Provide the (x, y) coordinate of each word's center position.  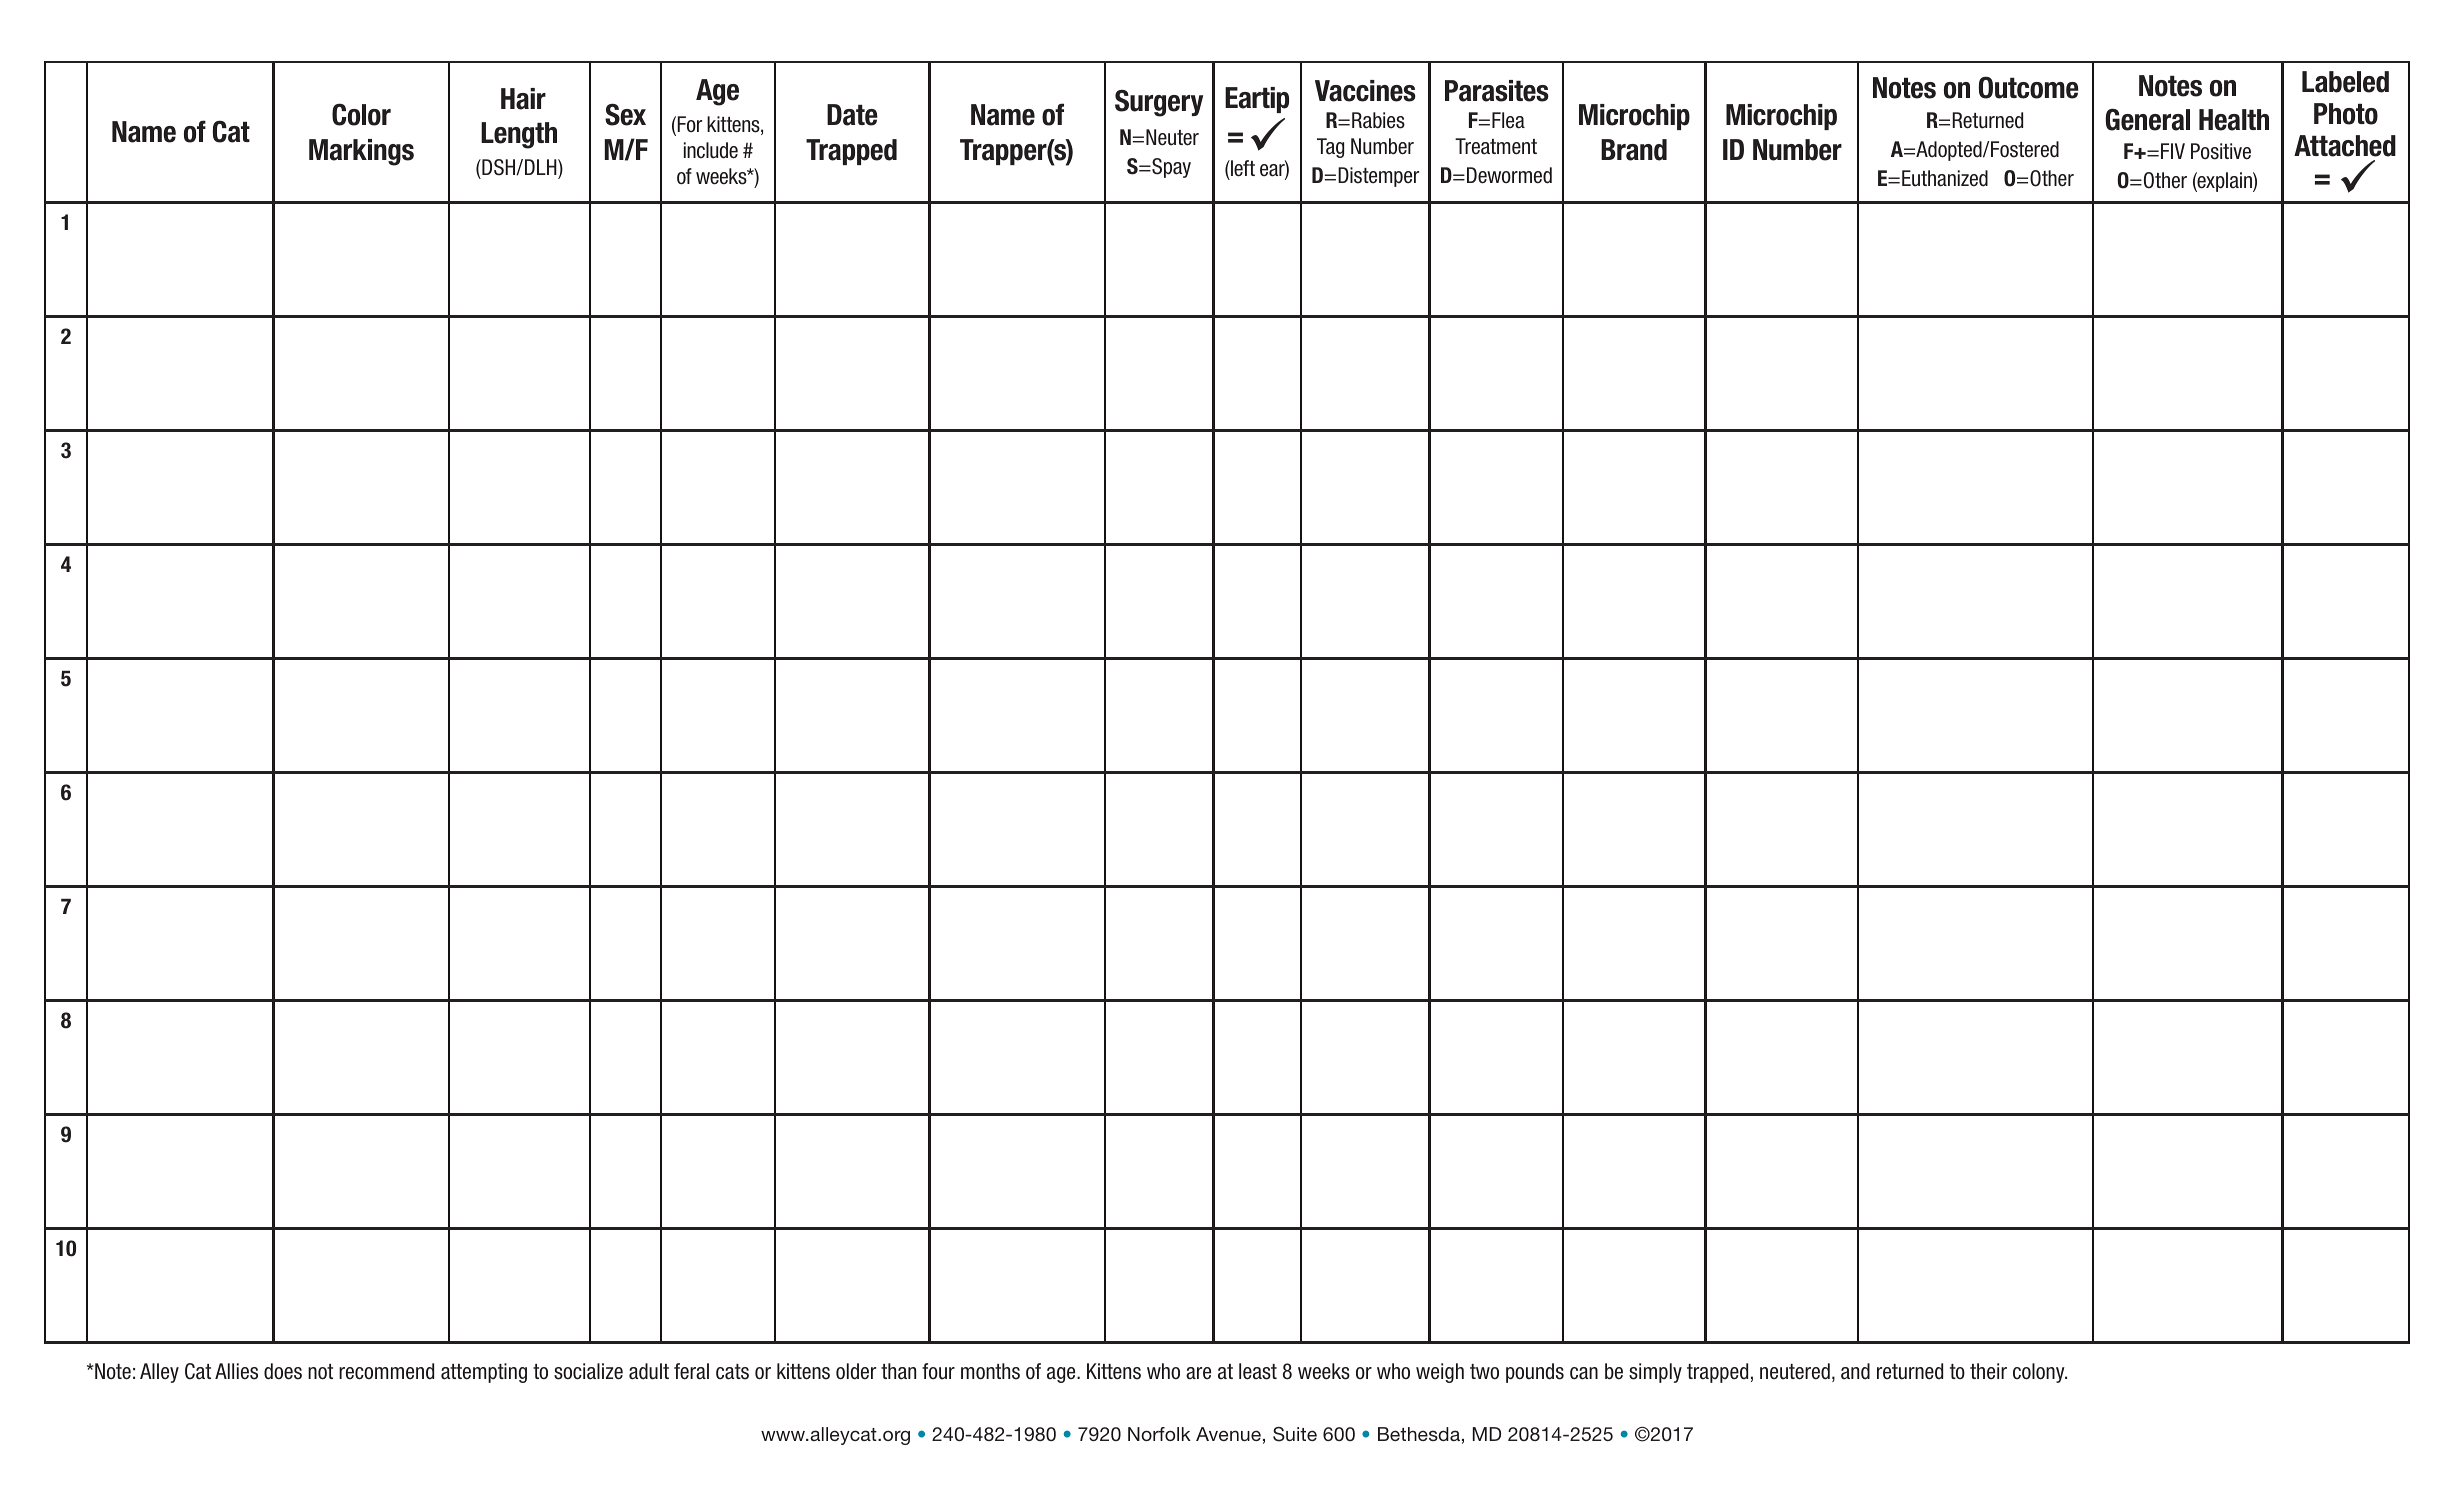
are (1198, 1373)
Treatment (1496, 146)
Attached (2345, 146)
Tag (1330, 148)
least (1258, 1371)
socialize (588, 1371)
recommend (386, 1371)
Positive (2221, 151)
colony (2040, 1373)
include (711, 150)
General (2147, 119)
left (1242, 168)
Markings (361, 152)
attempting (484, 1373)
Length (519, 135)
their (1988, 1371)
